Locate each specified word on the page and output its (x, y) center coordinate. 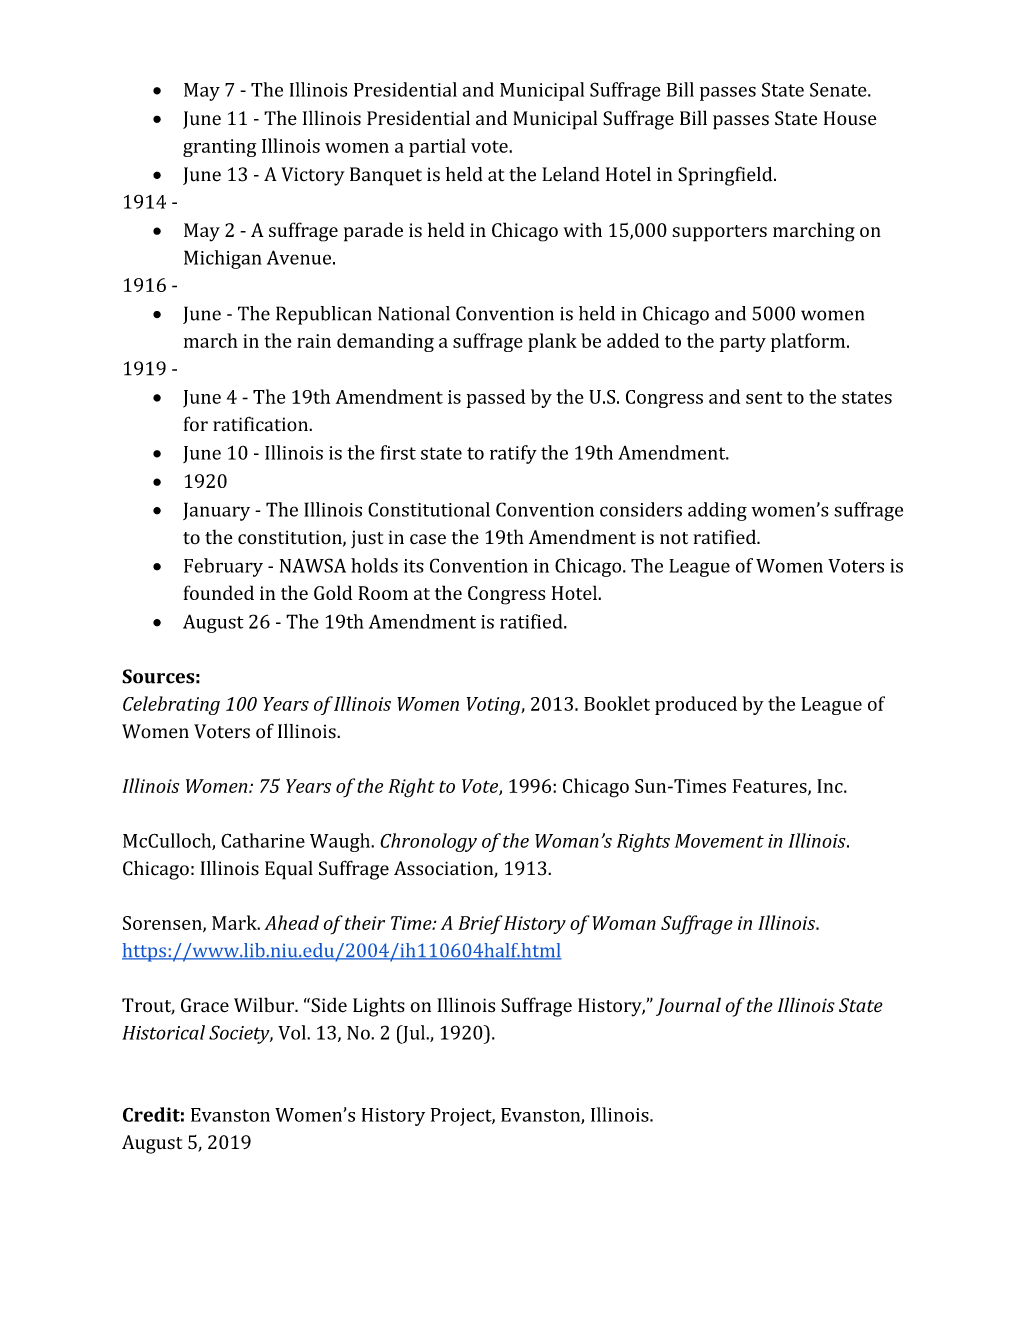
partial (437, 147)
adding (717, 511)
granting (219, 148)
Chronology (428, 842)
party (743, 343)
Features (771, 787)
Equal (289, 870)
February (223, 567)
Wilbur (265, 1005)
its (414, 566)
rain (314, 341)
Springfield (726, 176)
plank (552, 342)
